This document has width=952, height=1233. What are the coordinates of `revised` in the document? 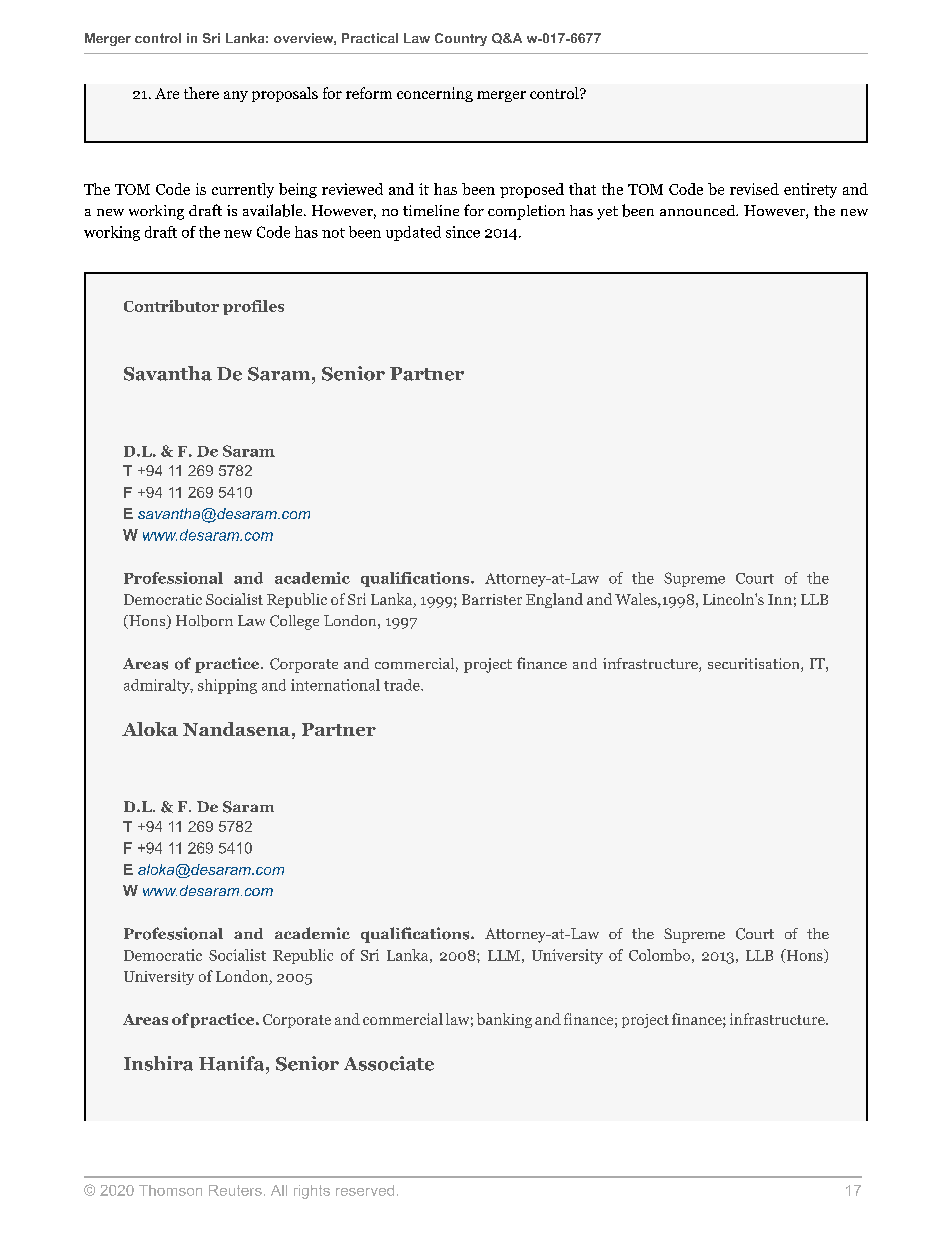 It's located at (754, 189).
